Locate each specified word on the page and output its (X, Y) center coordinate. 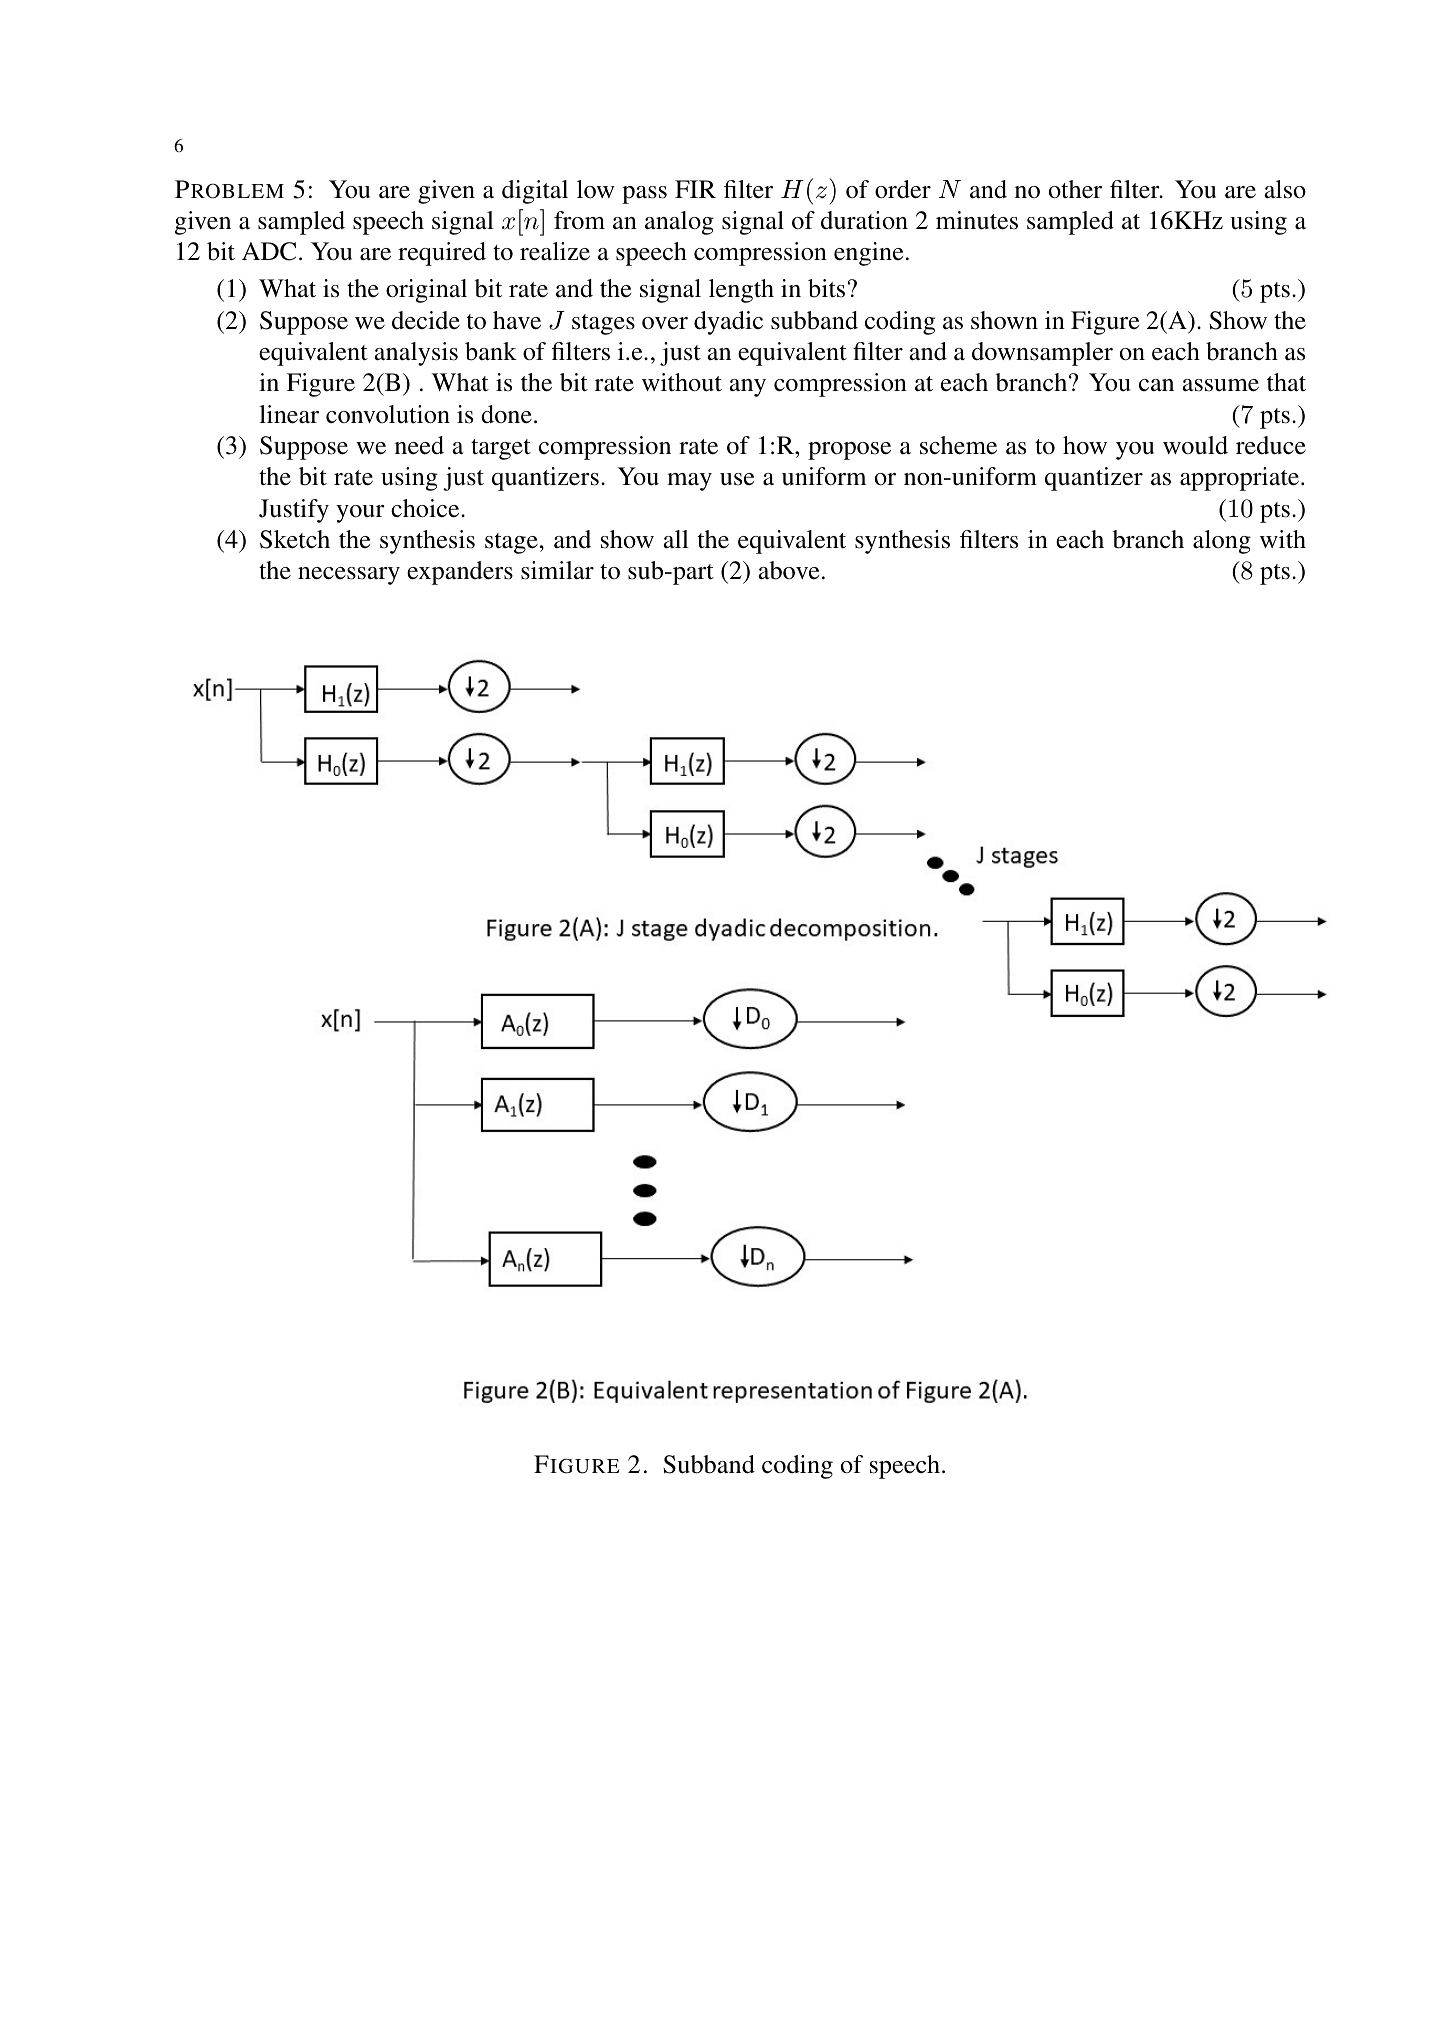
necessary (349, 576)
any (747, 388)
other (1075, 189)
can (1156, 385)
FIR (695, 189)
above (788, 570)
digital (535, 192)
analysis (416, 354)
